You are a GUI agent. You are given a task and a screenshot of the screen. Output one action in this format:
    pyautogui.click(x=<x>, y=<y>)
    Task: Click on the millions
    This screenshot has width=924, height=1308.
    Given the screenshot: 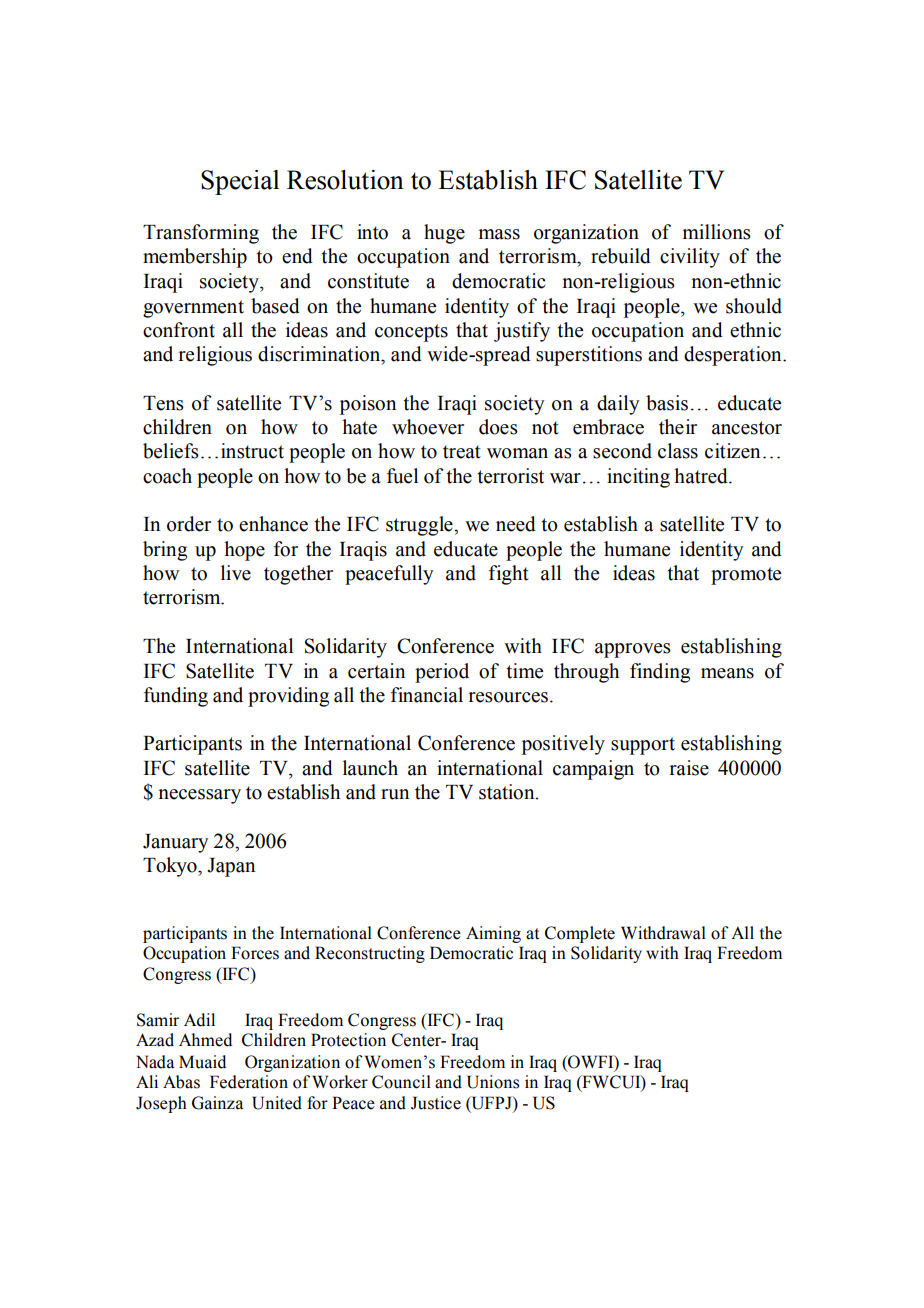 What is the action you would take?
    pyautogui.click(x=717, y=232)
